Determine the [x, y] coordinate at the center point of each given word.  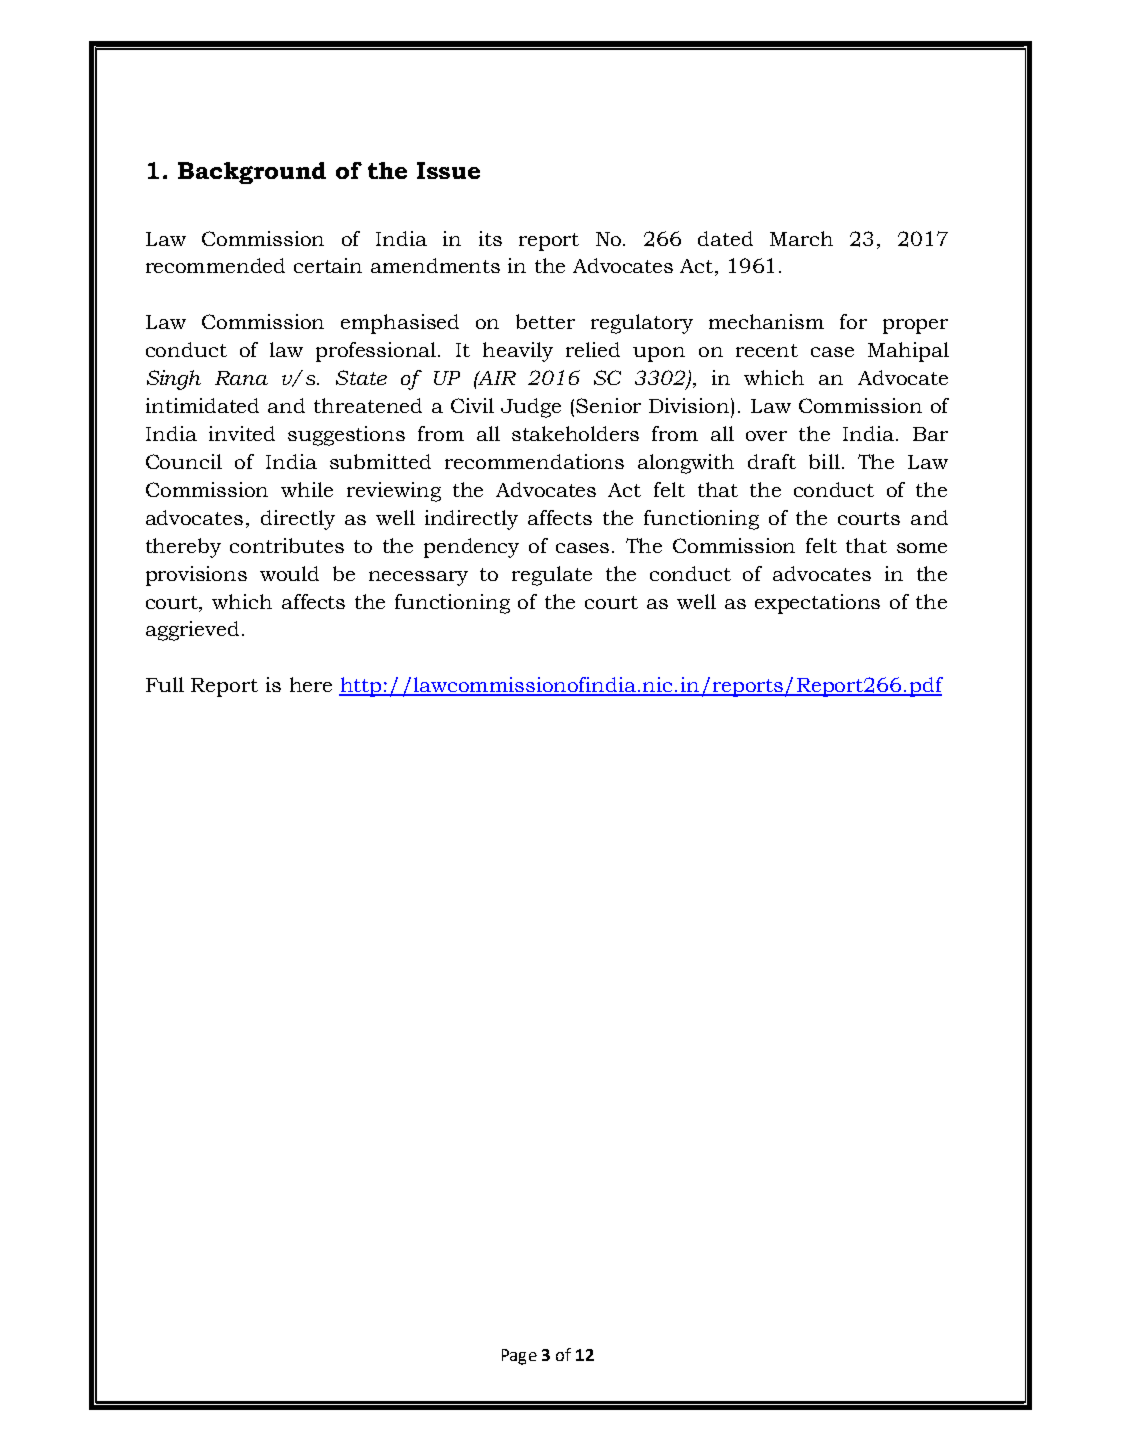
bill [824, 461]
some [922, 548]
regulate [552, 576]
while [307, 489]
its [490, 238]
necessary [418, 578]
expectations [817, 604]
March [801, 238]
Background [252, 173]
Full [165, 684]
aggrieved [192, 631]
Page [519, 1357]
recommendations [534, 461]
